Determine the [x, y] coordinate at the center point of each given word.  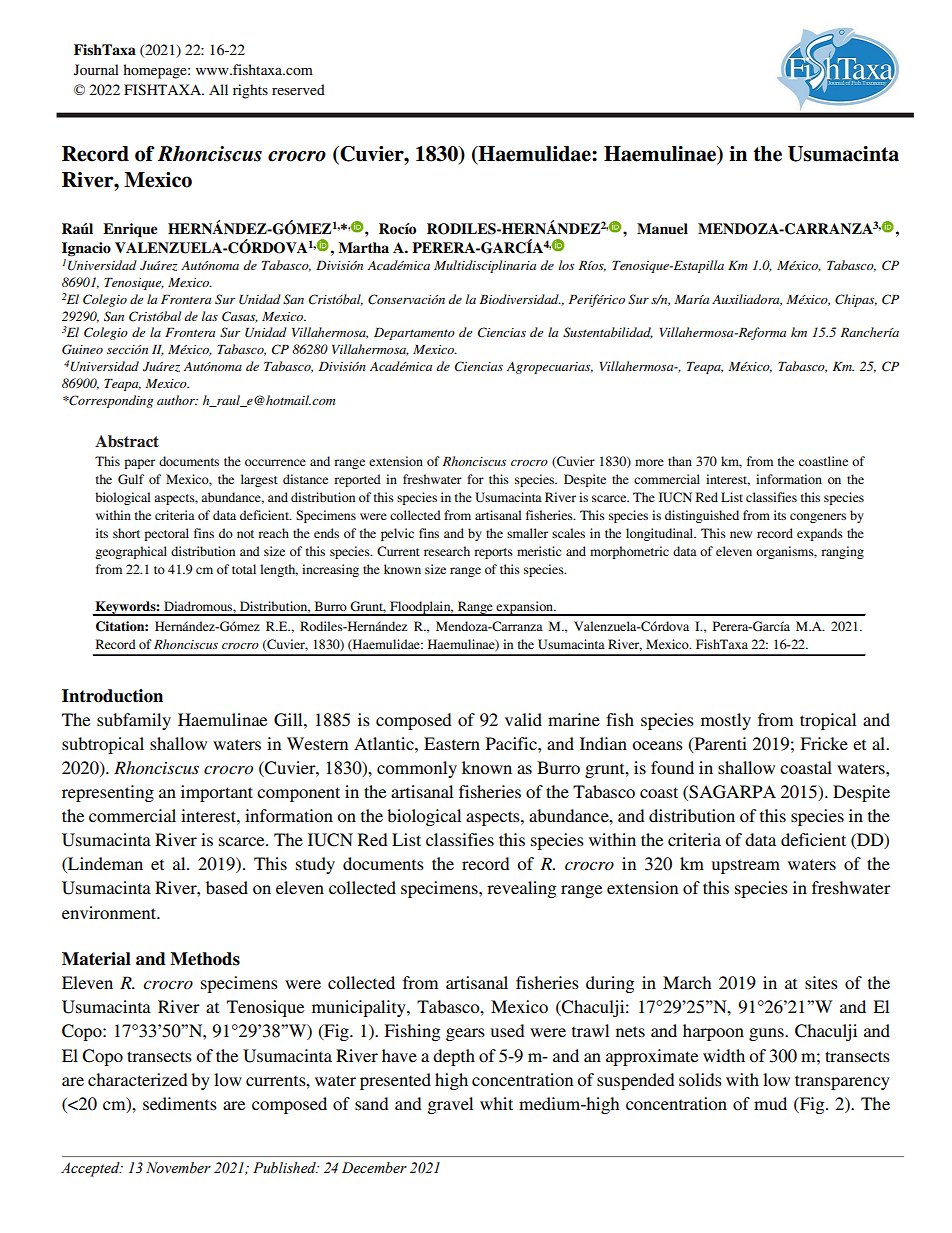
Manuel [662, 229]
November [178, 1168]
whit [496, 1103]
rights [250, 91]
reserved [298, 89]
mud [770, 1103]
